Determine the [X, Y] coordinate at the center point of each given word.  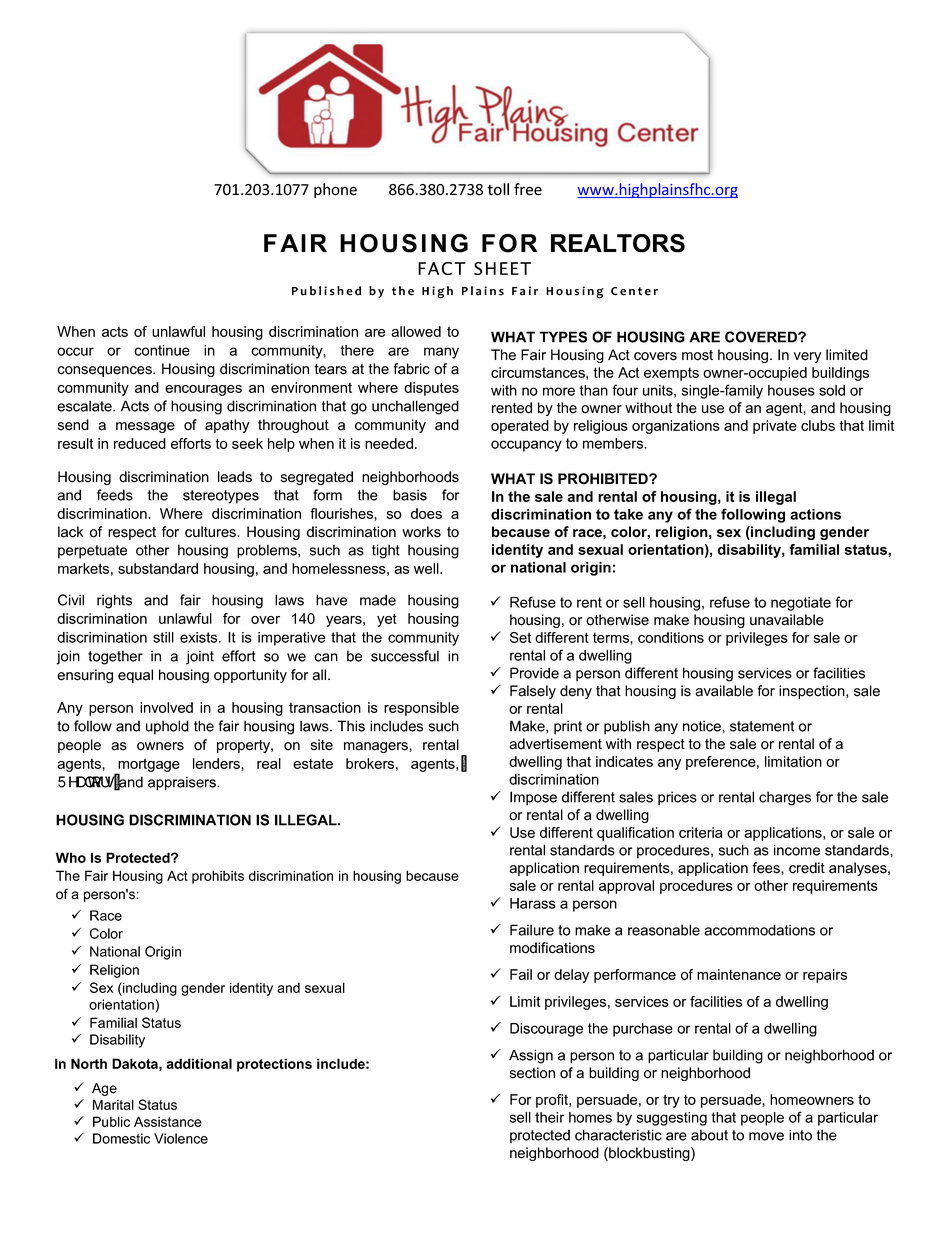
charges [785, 798]
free [528, 189]
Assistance [168, 1121]
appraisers [183, 783]
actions [815, 514]
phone [335, 190]
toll [498, 189]
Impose [533, 798]
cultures [212, 532]
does [426, 513]
